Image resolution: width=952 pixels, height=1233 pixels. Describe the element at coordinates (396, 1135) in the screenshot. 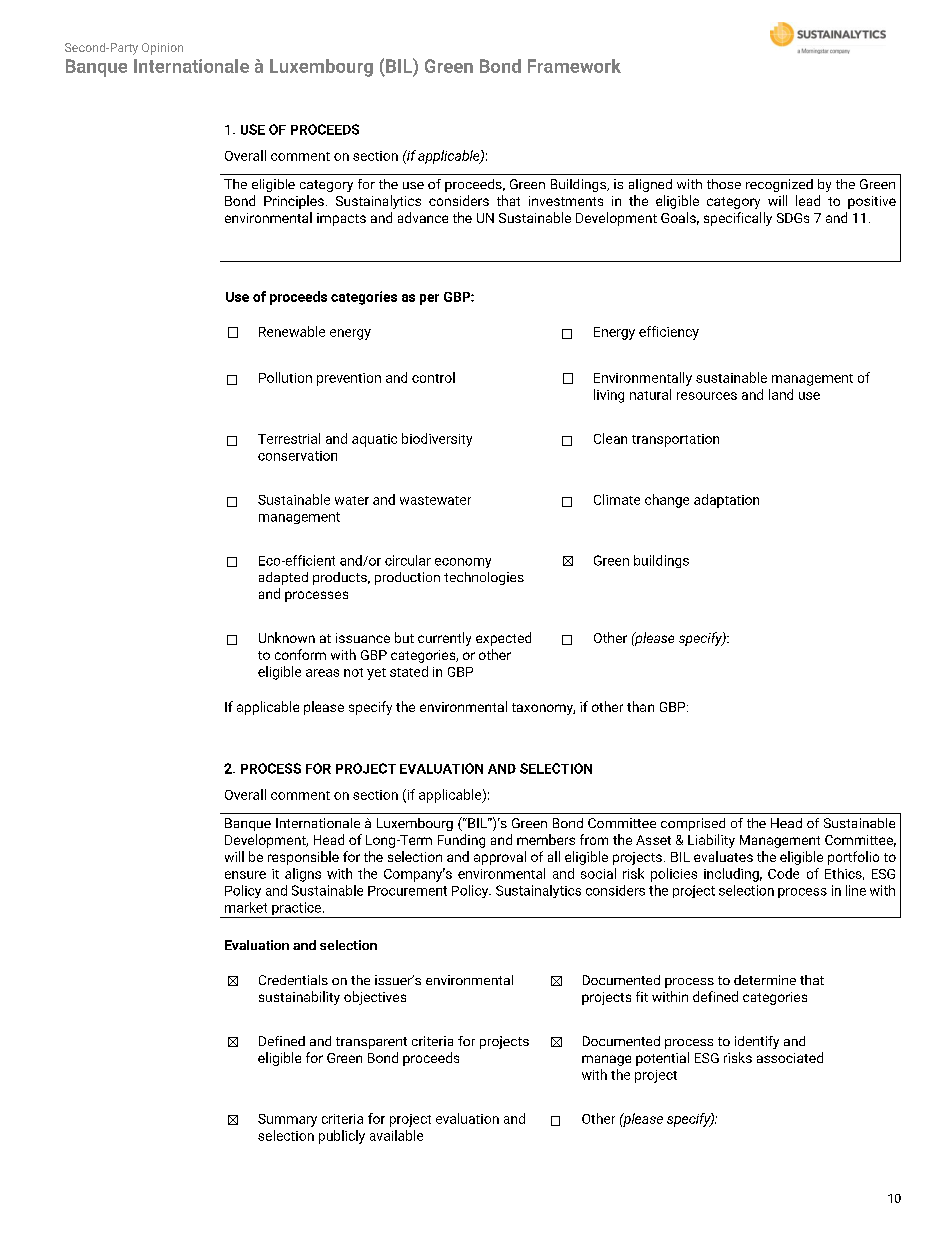

I see `available` at that location.
